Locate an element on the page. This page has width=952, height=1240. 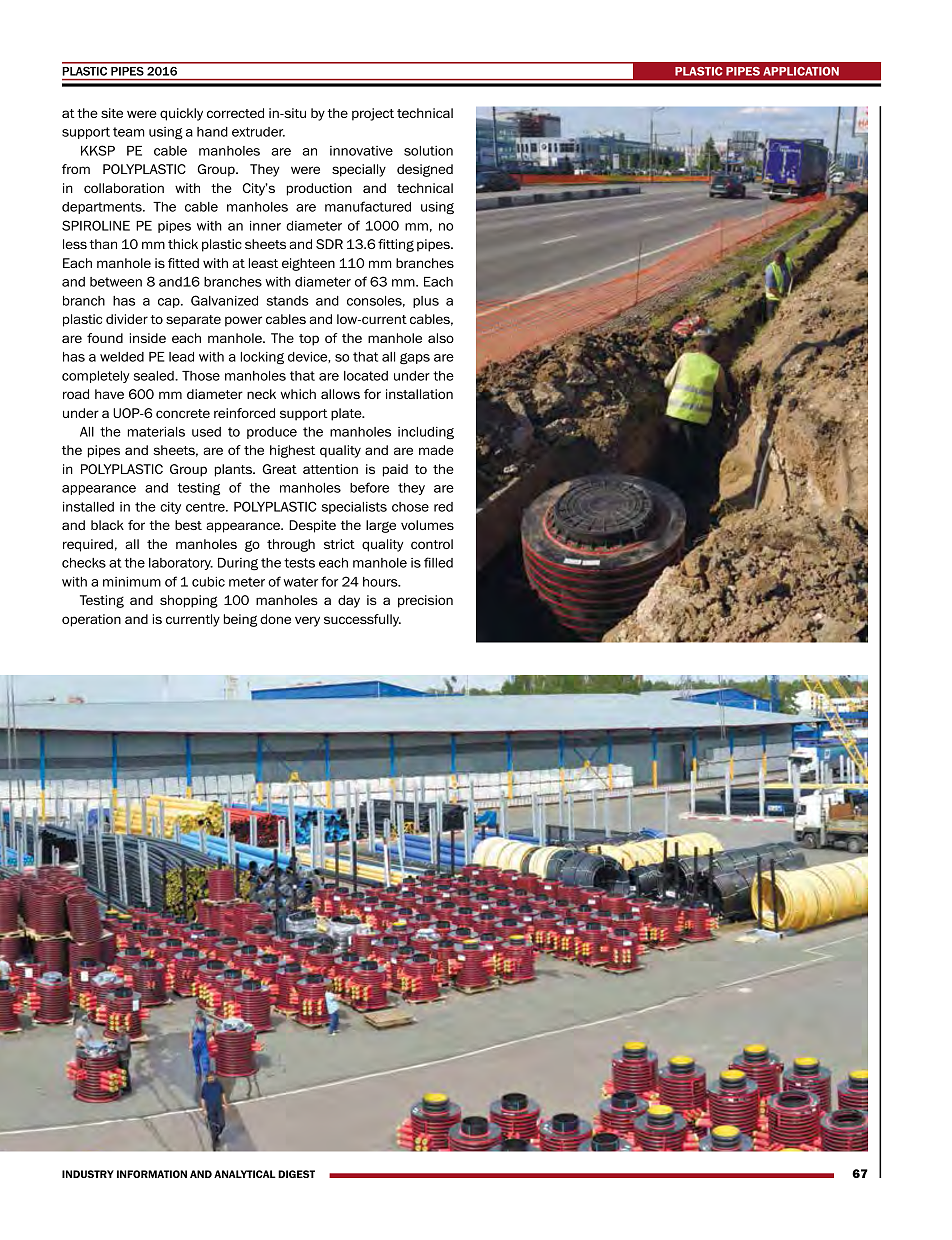
precision is located at coordinates (425, 601).
